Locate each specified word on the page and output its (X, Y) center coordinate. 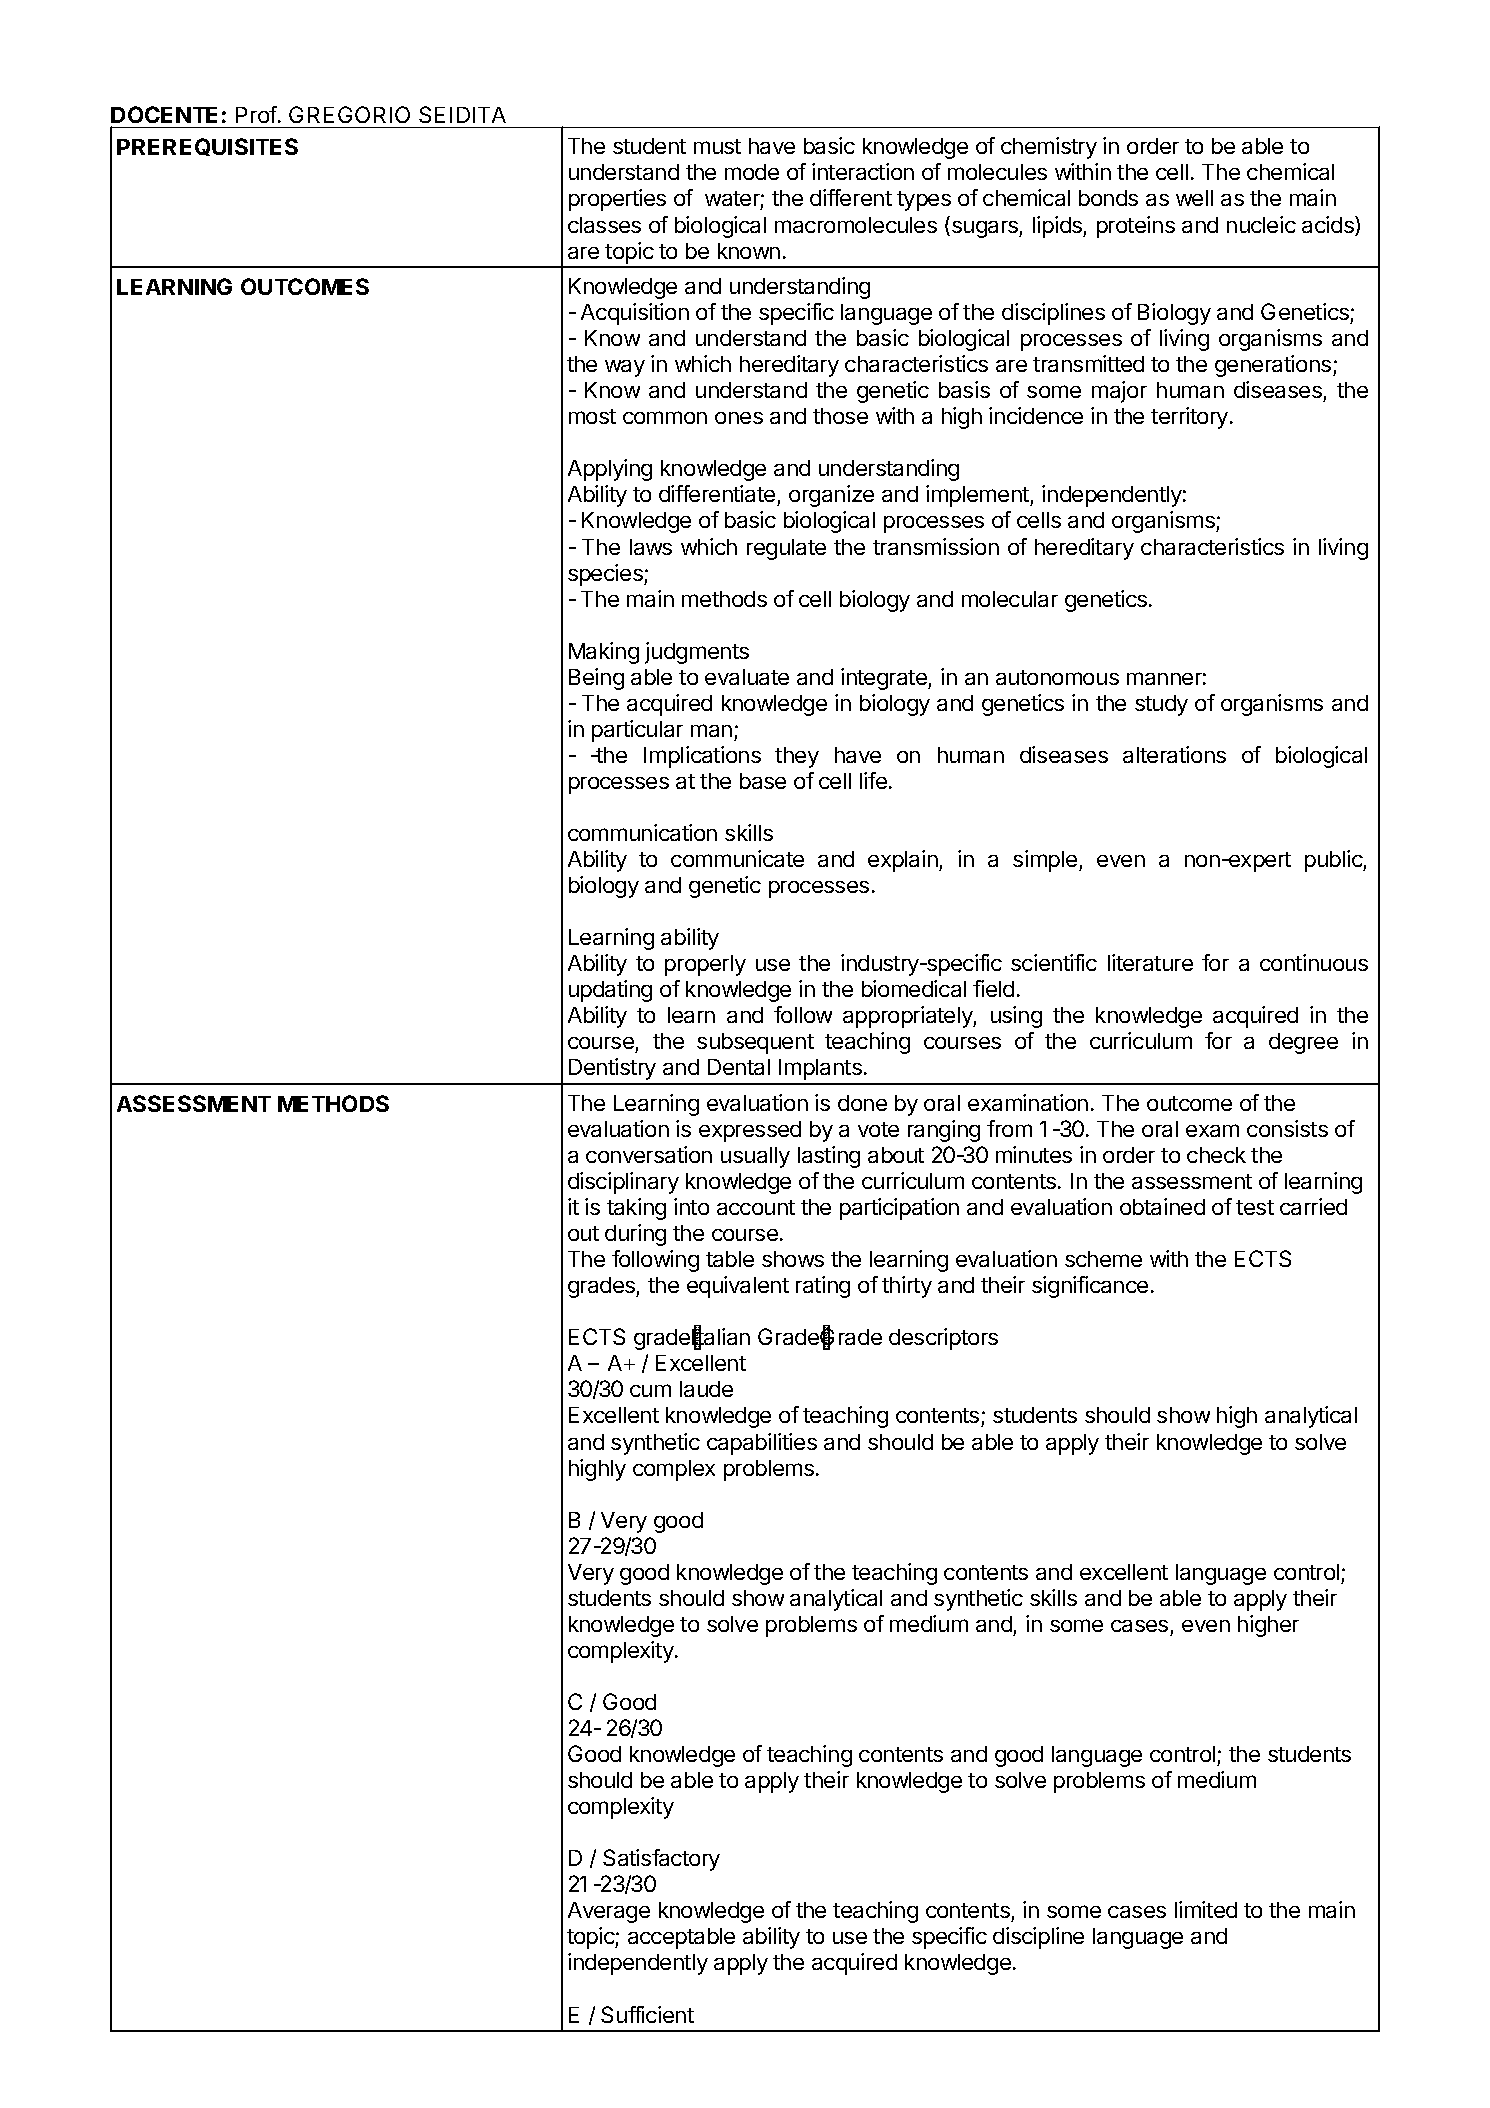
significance (1090, 1287)
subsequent (755, 1043)
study (1161, 705)
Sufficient (647, 2014)
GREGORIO (349, 114)
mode (752, 172)
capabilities (762, 1444)
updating (610, 991)
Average (609, 1912)
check (1216, 1155)
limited (1206, 1909)
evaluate (747, 677)
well (1194, 198)
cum (650, 1390)
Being (596, 679)
